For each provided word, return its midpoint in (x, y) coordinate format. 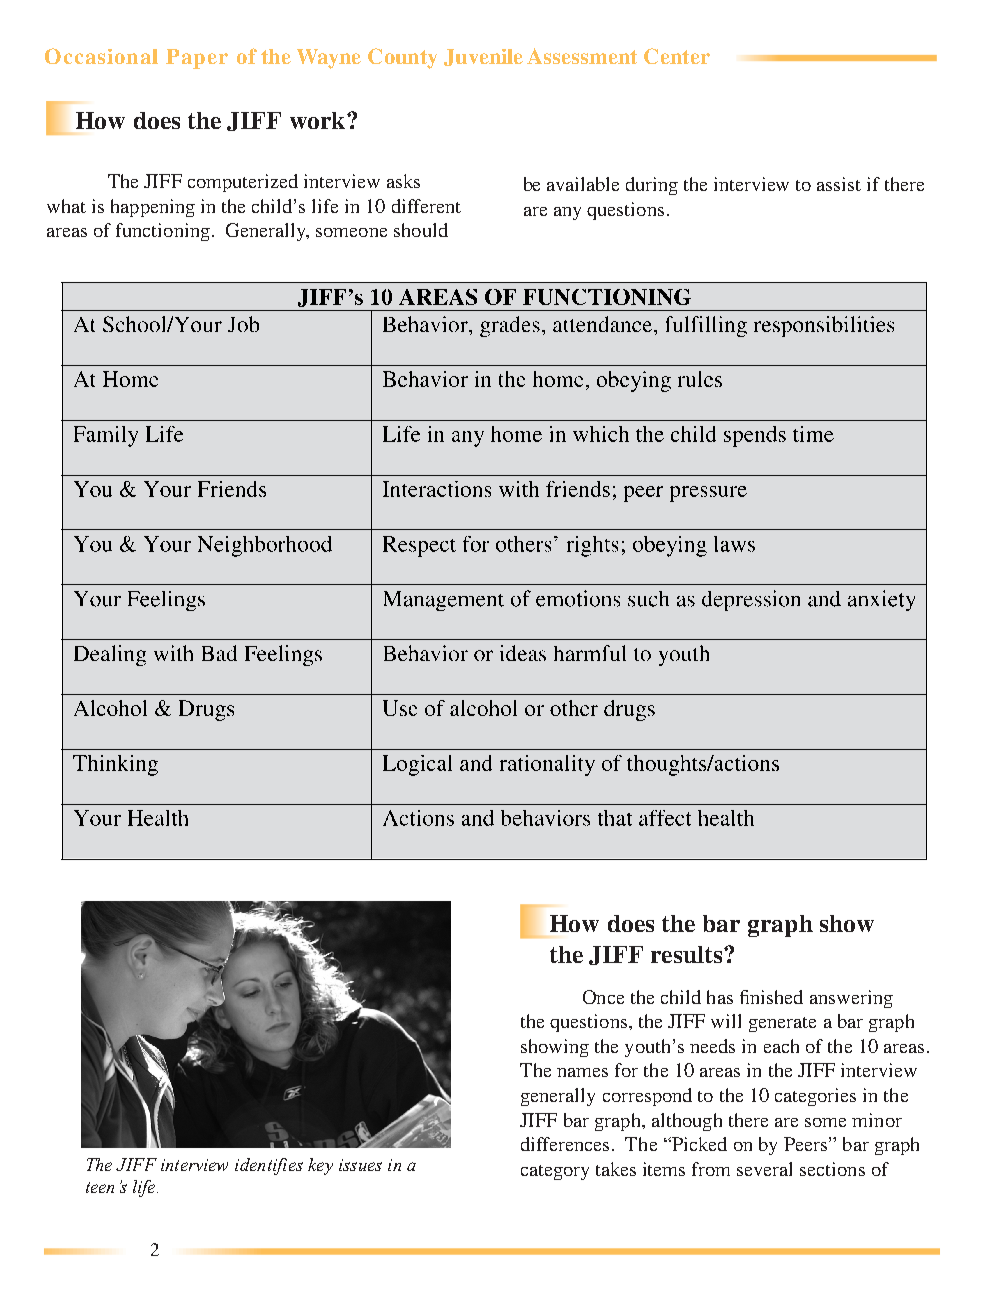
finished (771, 997)
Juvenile (483, 57)
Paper (197, 59)
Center (677, 56)
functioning (163, 232)
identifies (269, 1166)
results (688, 954)
